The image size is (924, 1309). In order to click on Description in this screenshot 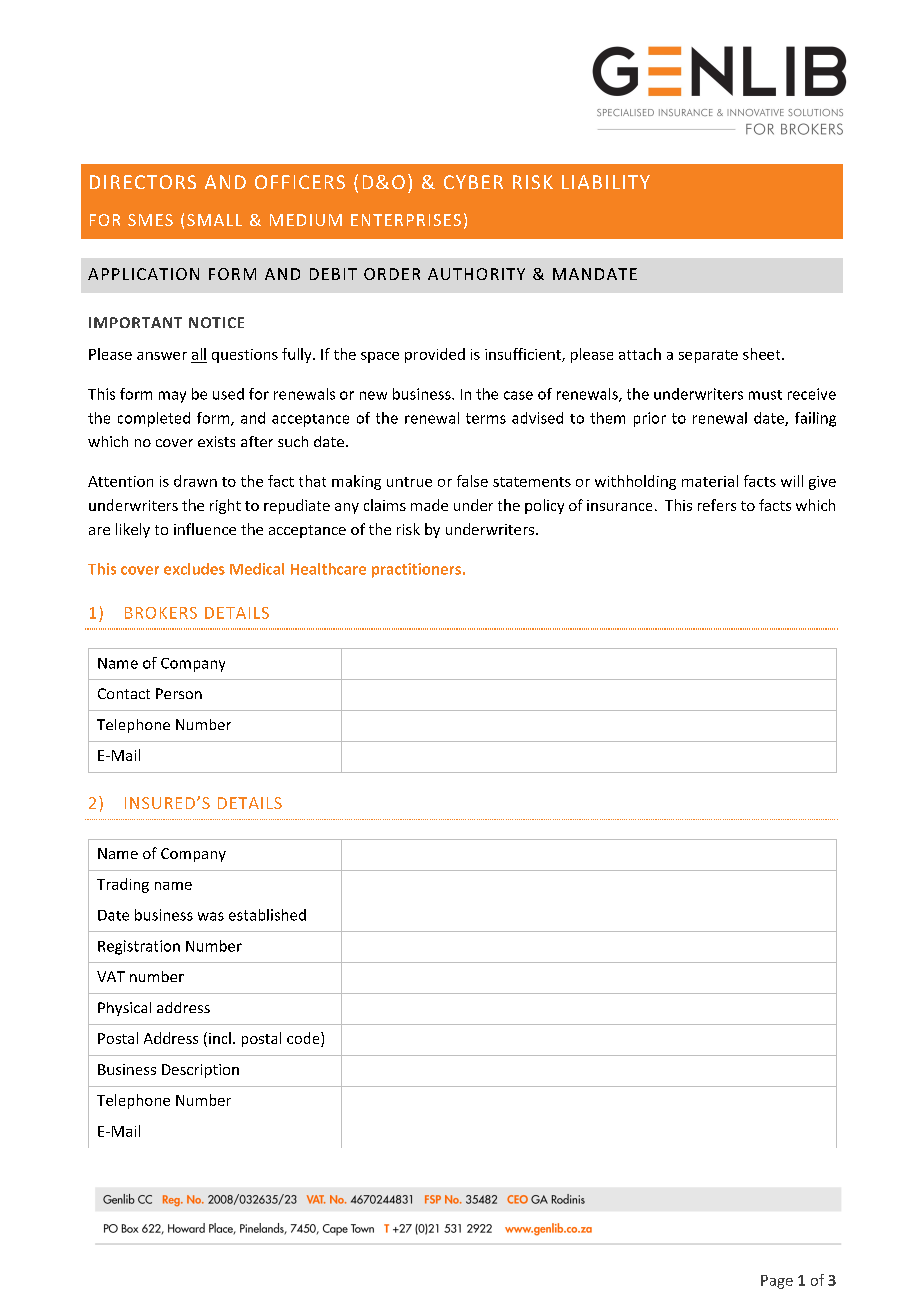, I will do `click(200, 1071)`.
